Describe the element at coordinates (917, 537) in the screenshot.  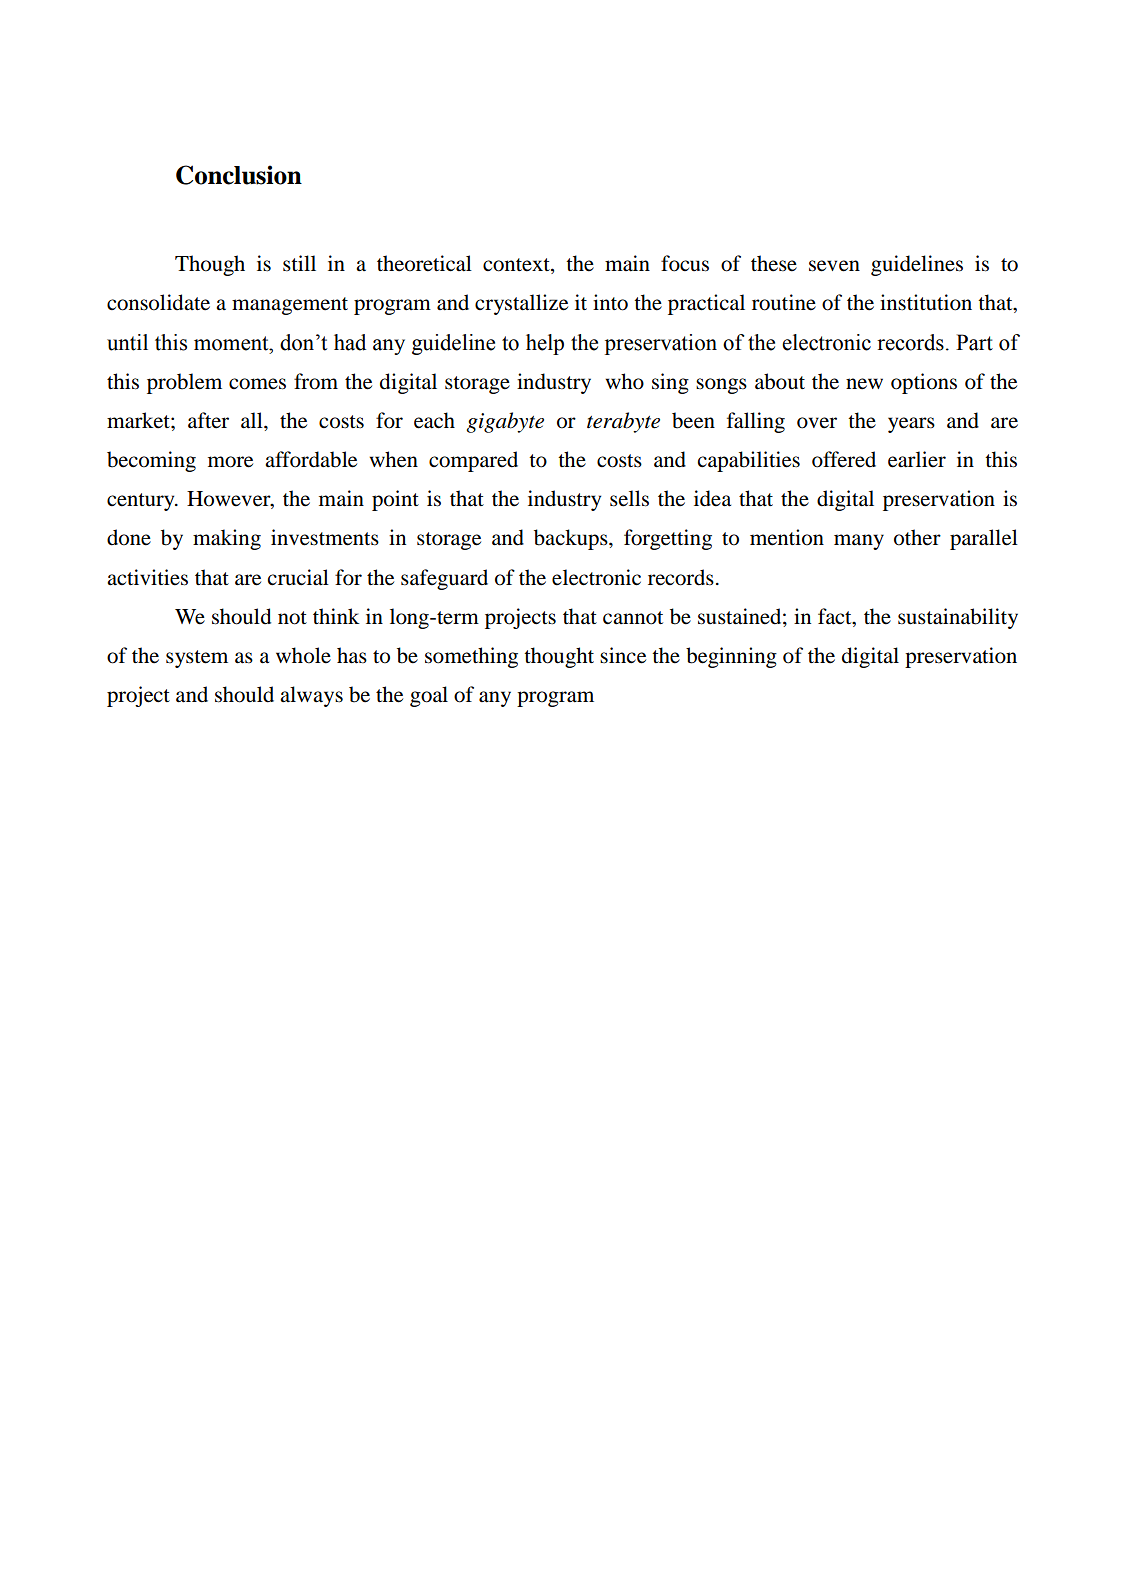
I see `other` at that location.
